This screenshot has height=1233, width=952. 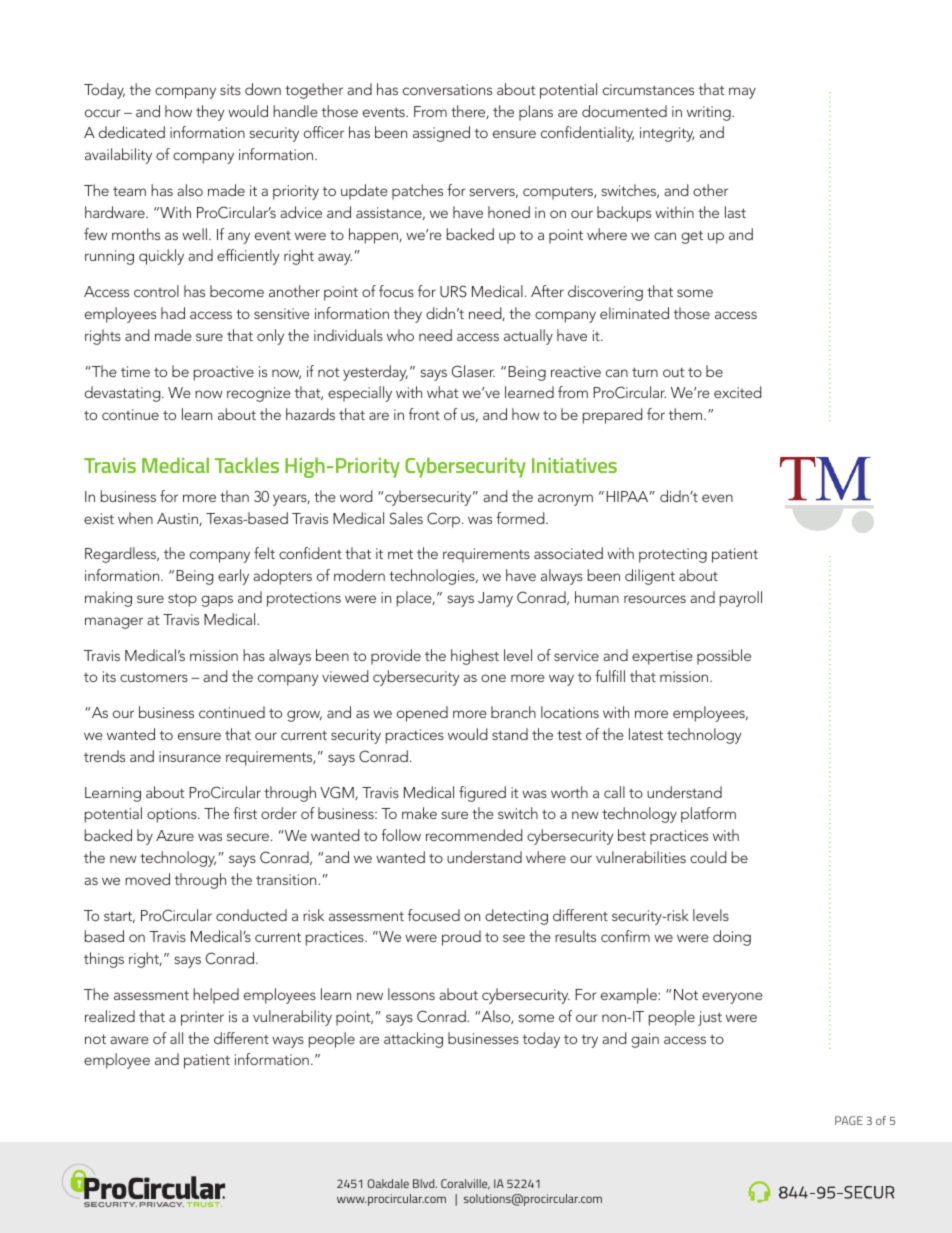 I want to click on platform, so click(x=708, y=815).
